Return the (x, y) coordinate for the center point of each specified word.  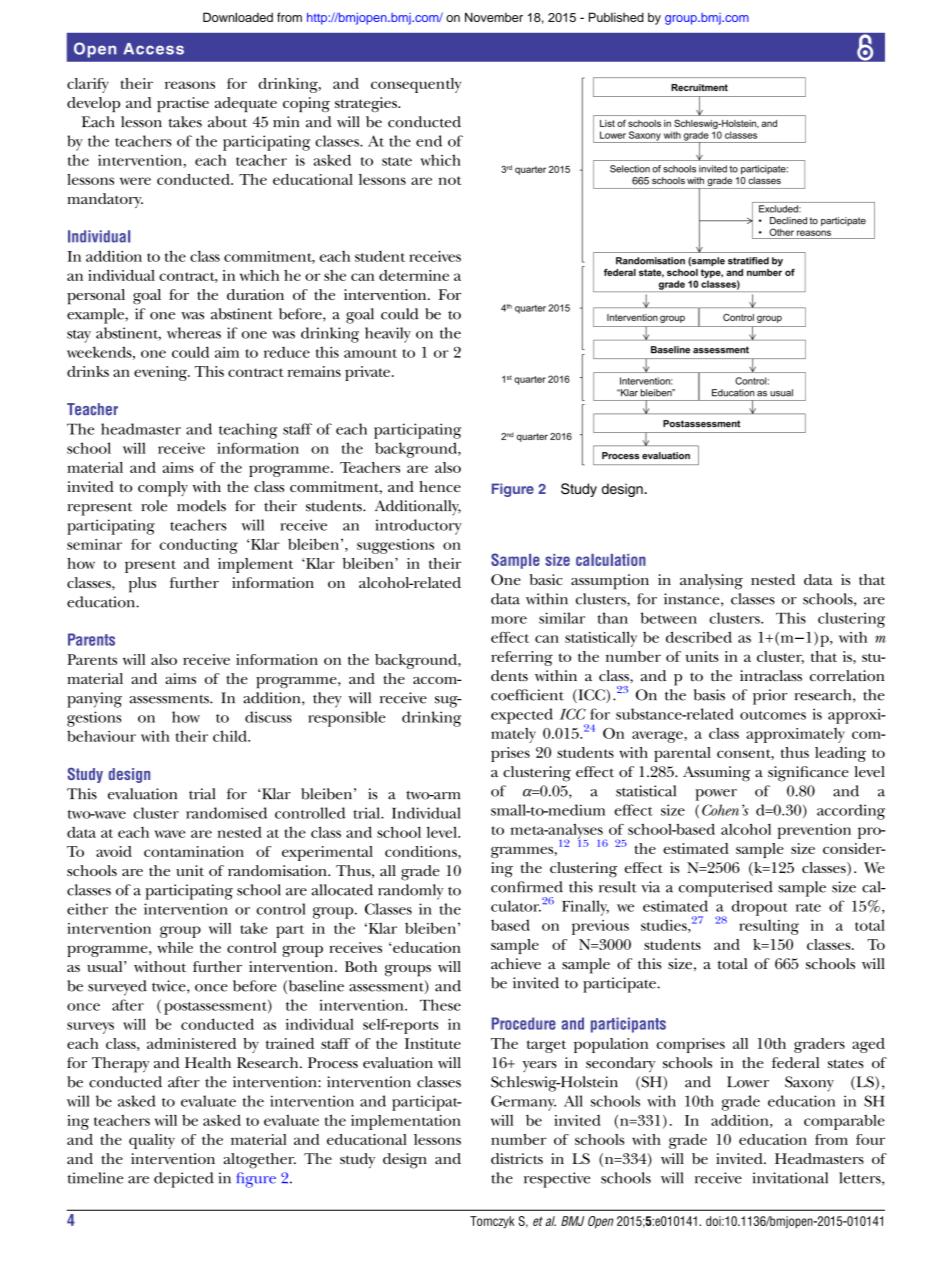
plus (142, 585)
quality (152, 1141)
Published (616, 17)
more (509, 620)
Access (153, 49)
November (494, 17)
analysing (711, 582)
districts (517, 1158)
